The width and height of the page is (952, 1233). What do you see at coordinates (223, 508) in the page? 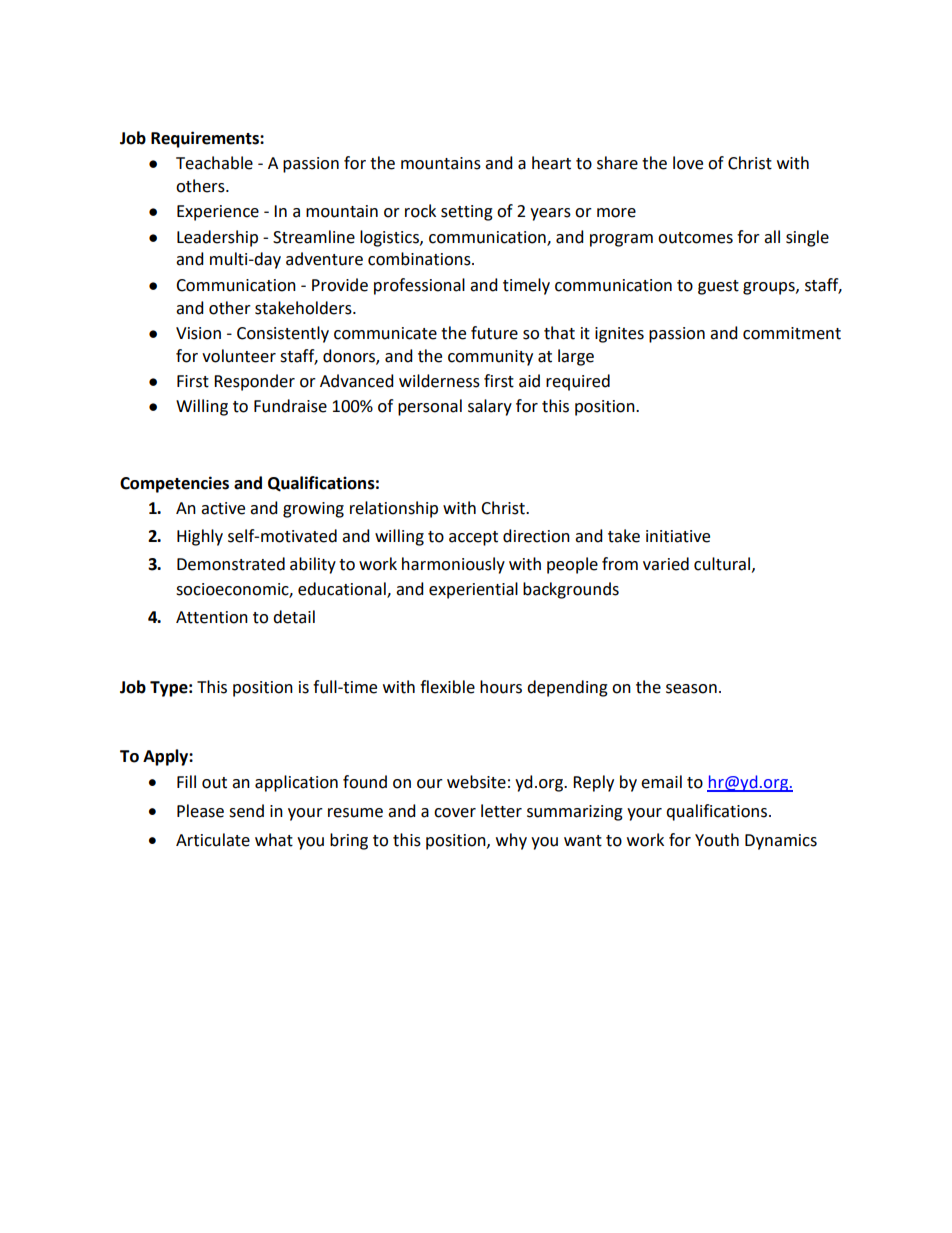
I see `active` at bounding box center [223, 508].
